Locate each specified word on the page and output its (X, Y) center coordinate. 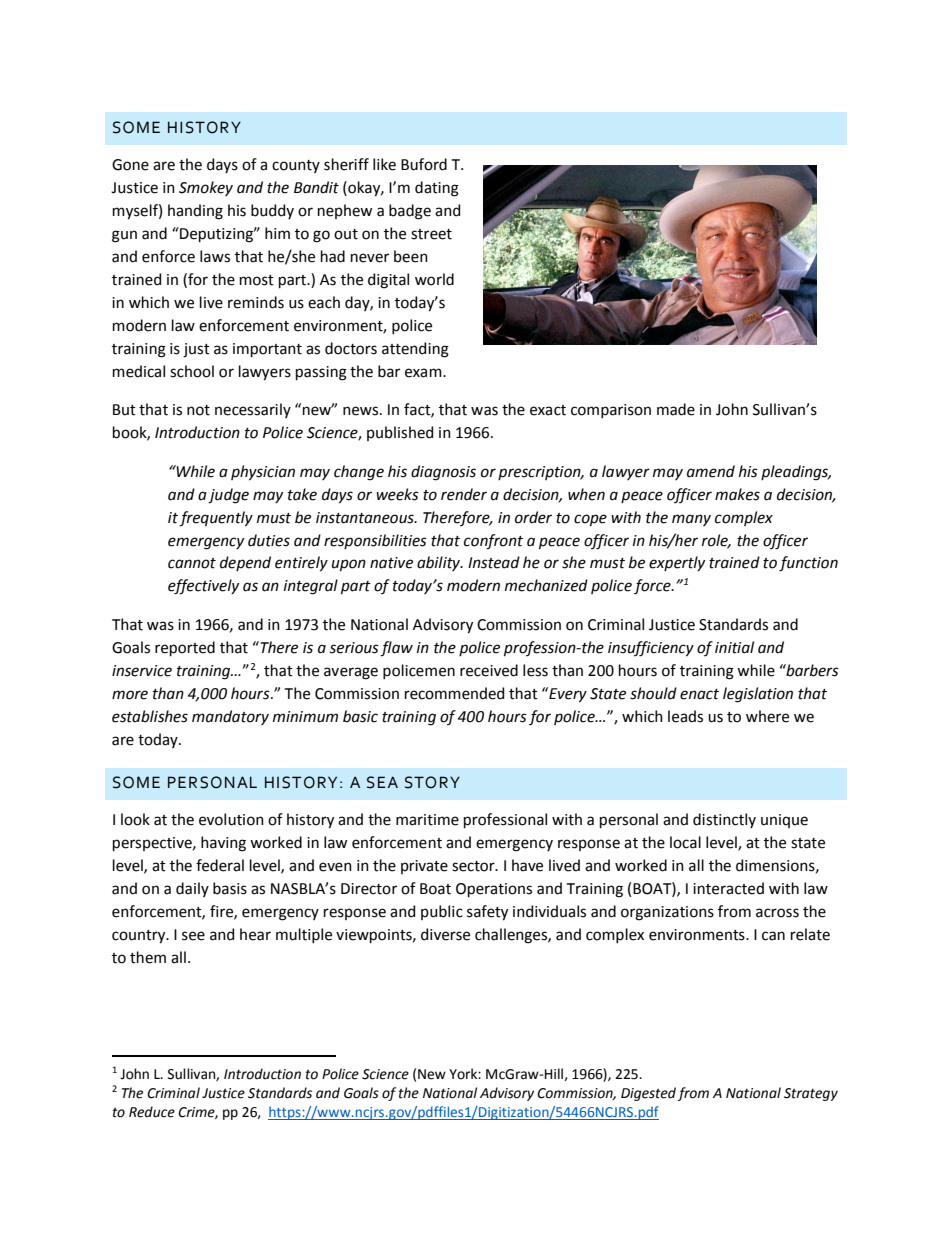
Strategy (811, 1094)
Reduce (152, 1112)
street (431, 234)
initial (734, 647)
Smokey (206, 188)
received (489, 670)
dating (437, 189)
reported (185, 648)
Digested (648, 1094)
